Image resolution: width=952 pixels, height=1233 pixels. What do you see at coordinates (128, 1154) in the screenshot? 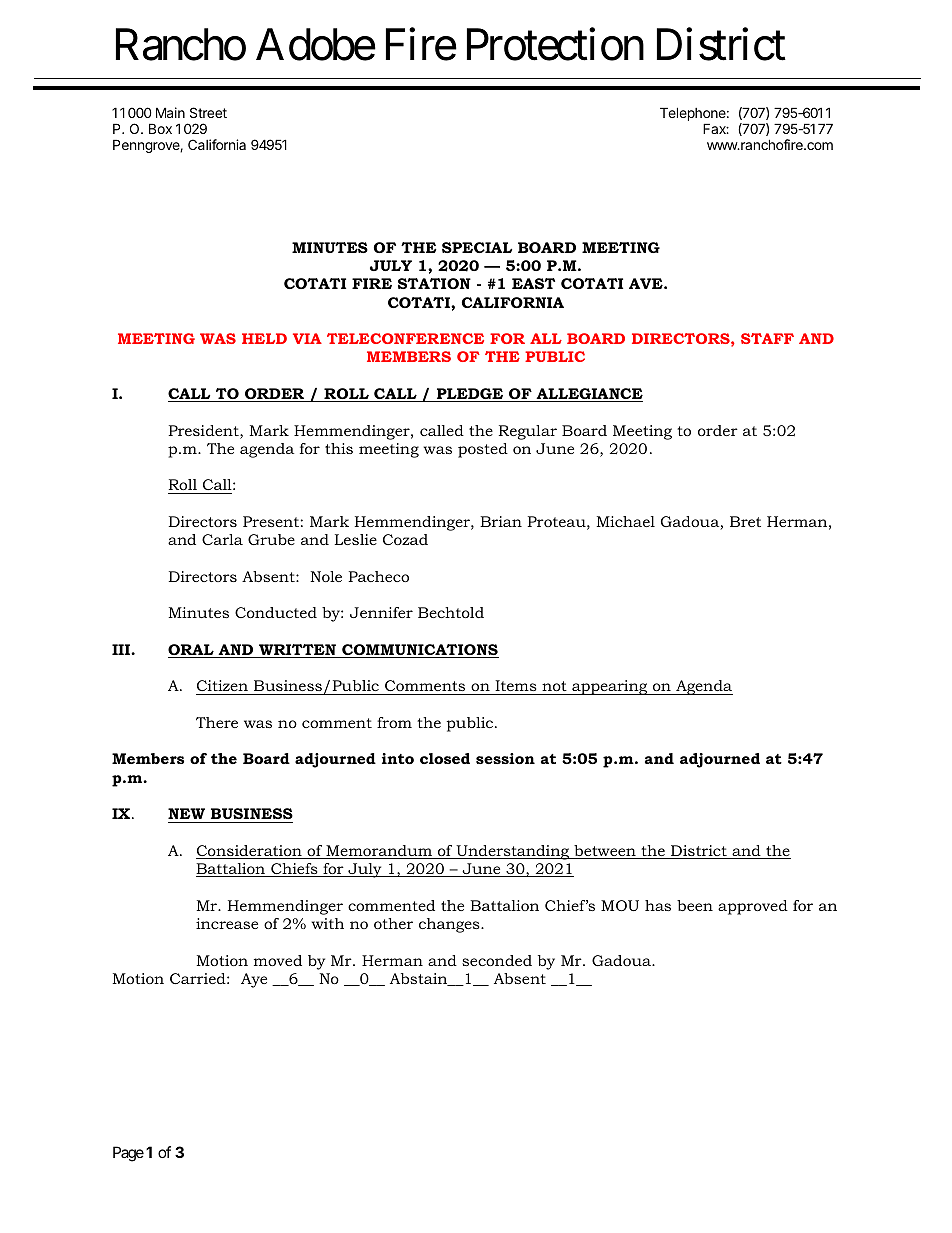
I see `Page` at bounding box center [128, 1154].
